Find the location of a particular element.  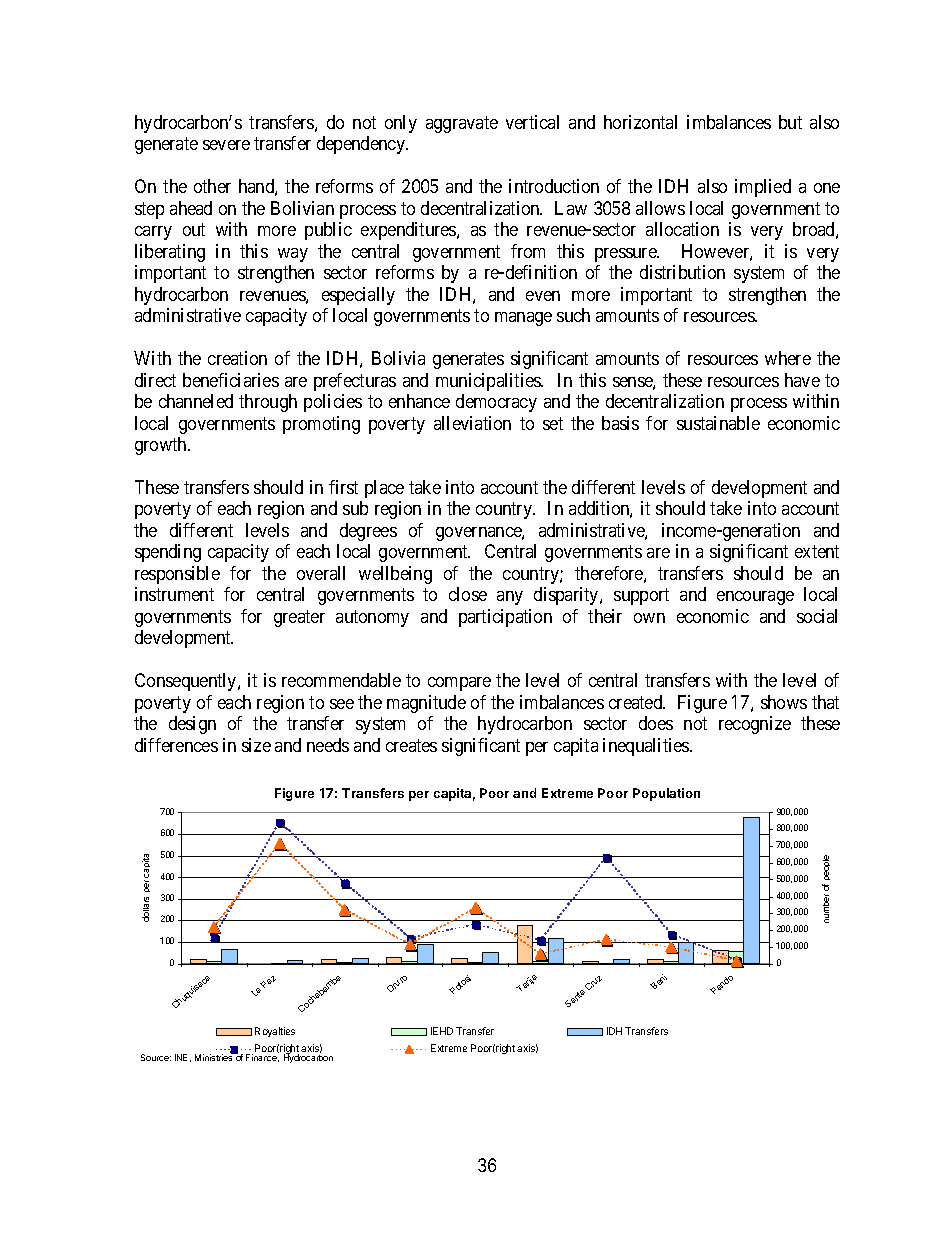

Finance is located at coordinates (262, 1058).
